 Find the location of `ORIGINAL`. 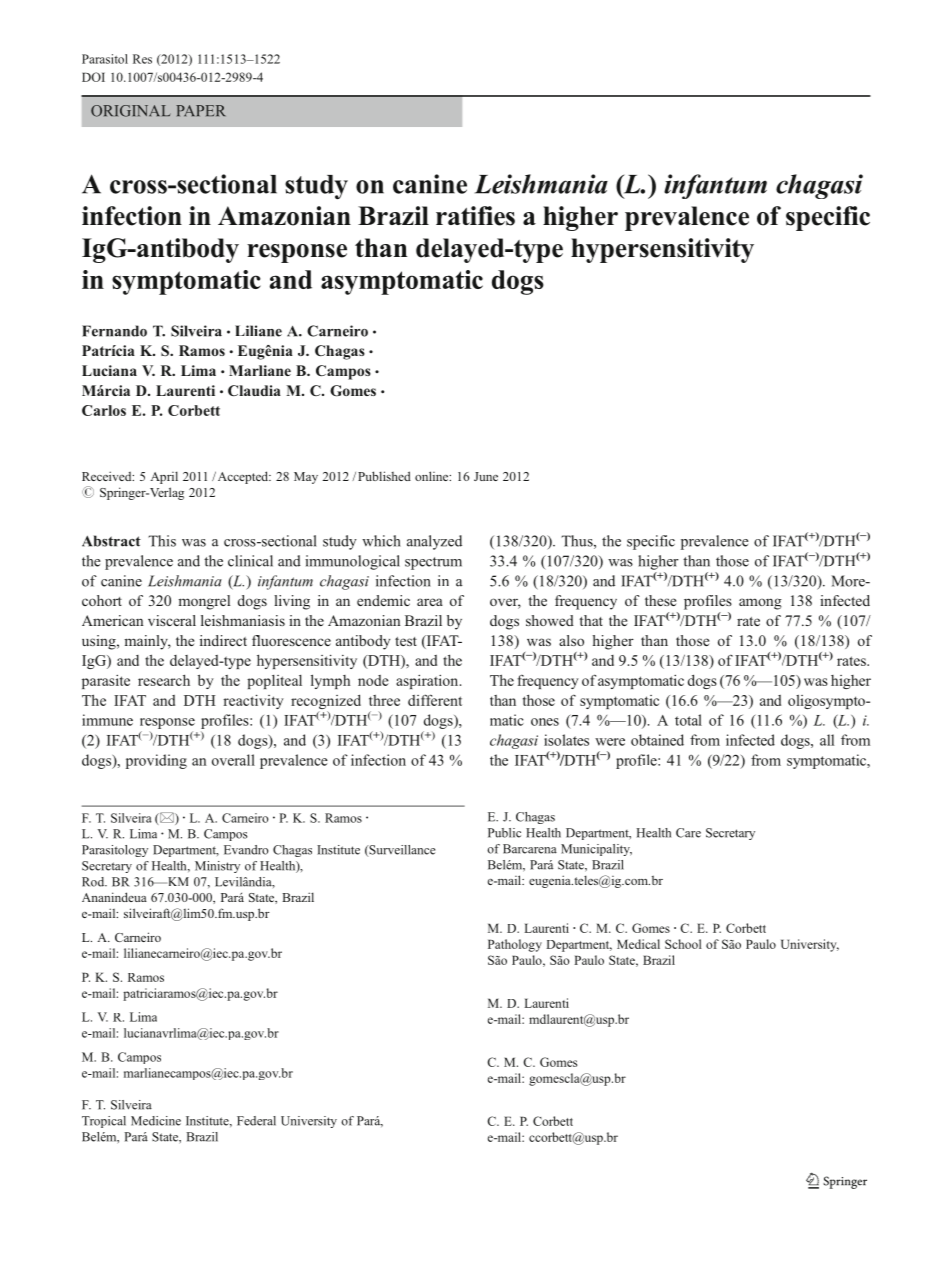

ORIGINAL is located at coordinates (131, 111).
